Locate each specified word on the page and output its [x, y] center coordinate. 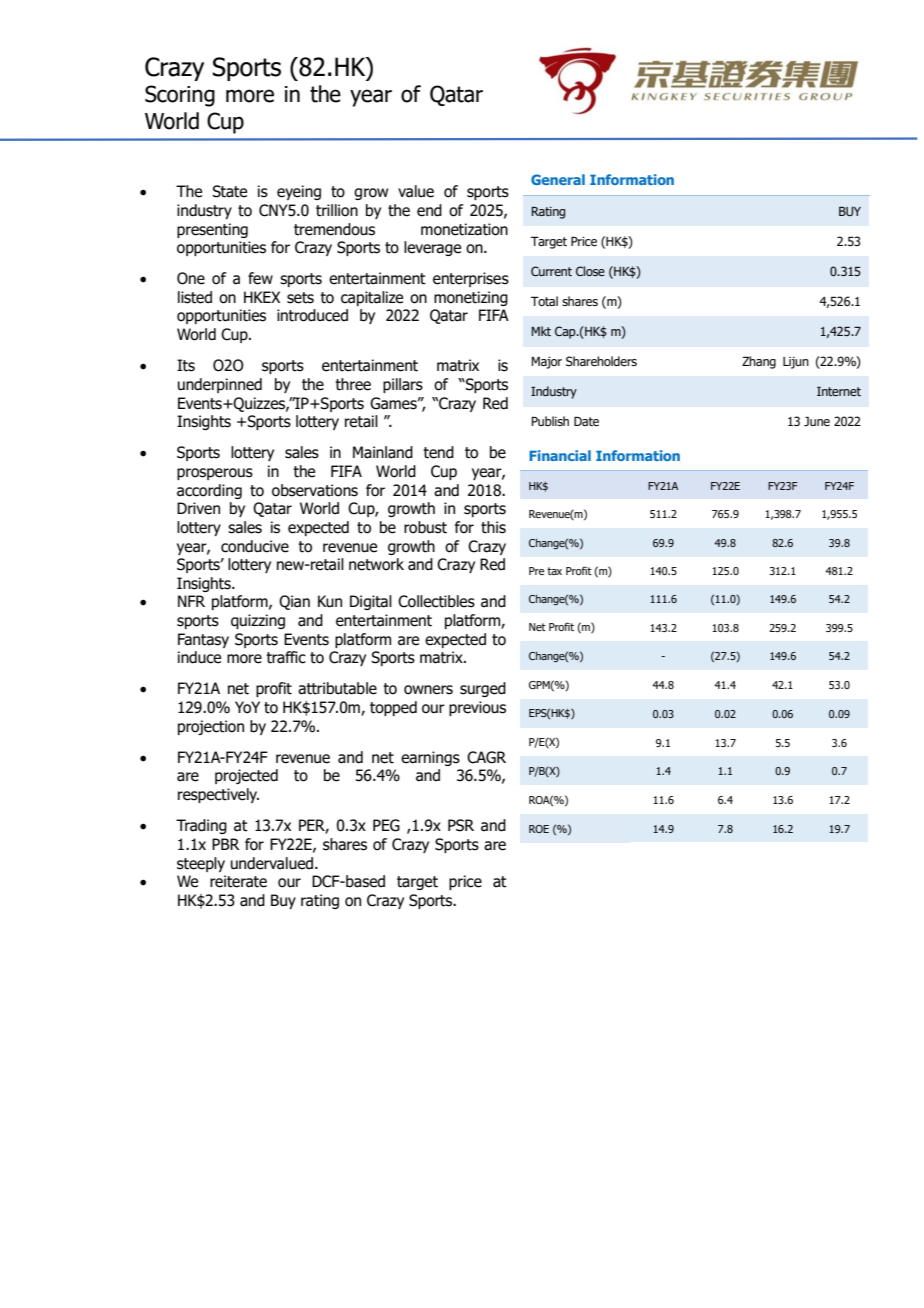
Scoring [180, 96]
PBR [226, 844]
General [558, 179]
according [209, 491]
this [493, 527]
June [817, 421]
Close [590, 271]
